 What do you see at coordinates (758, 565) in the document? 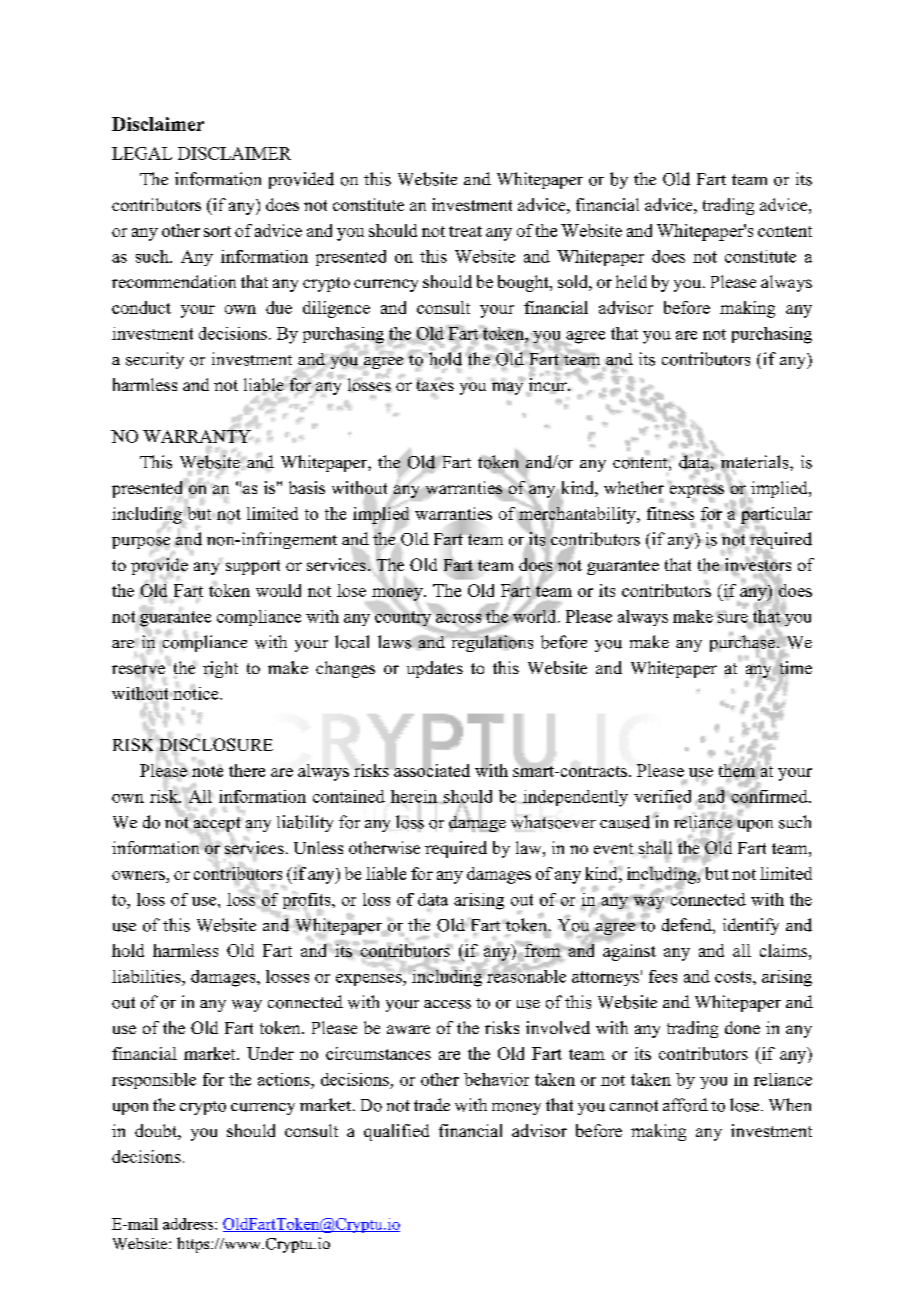
I see `investors` at bounding box center [758, 565].
